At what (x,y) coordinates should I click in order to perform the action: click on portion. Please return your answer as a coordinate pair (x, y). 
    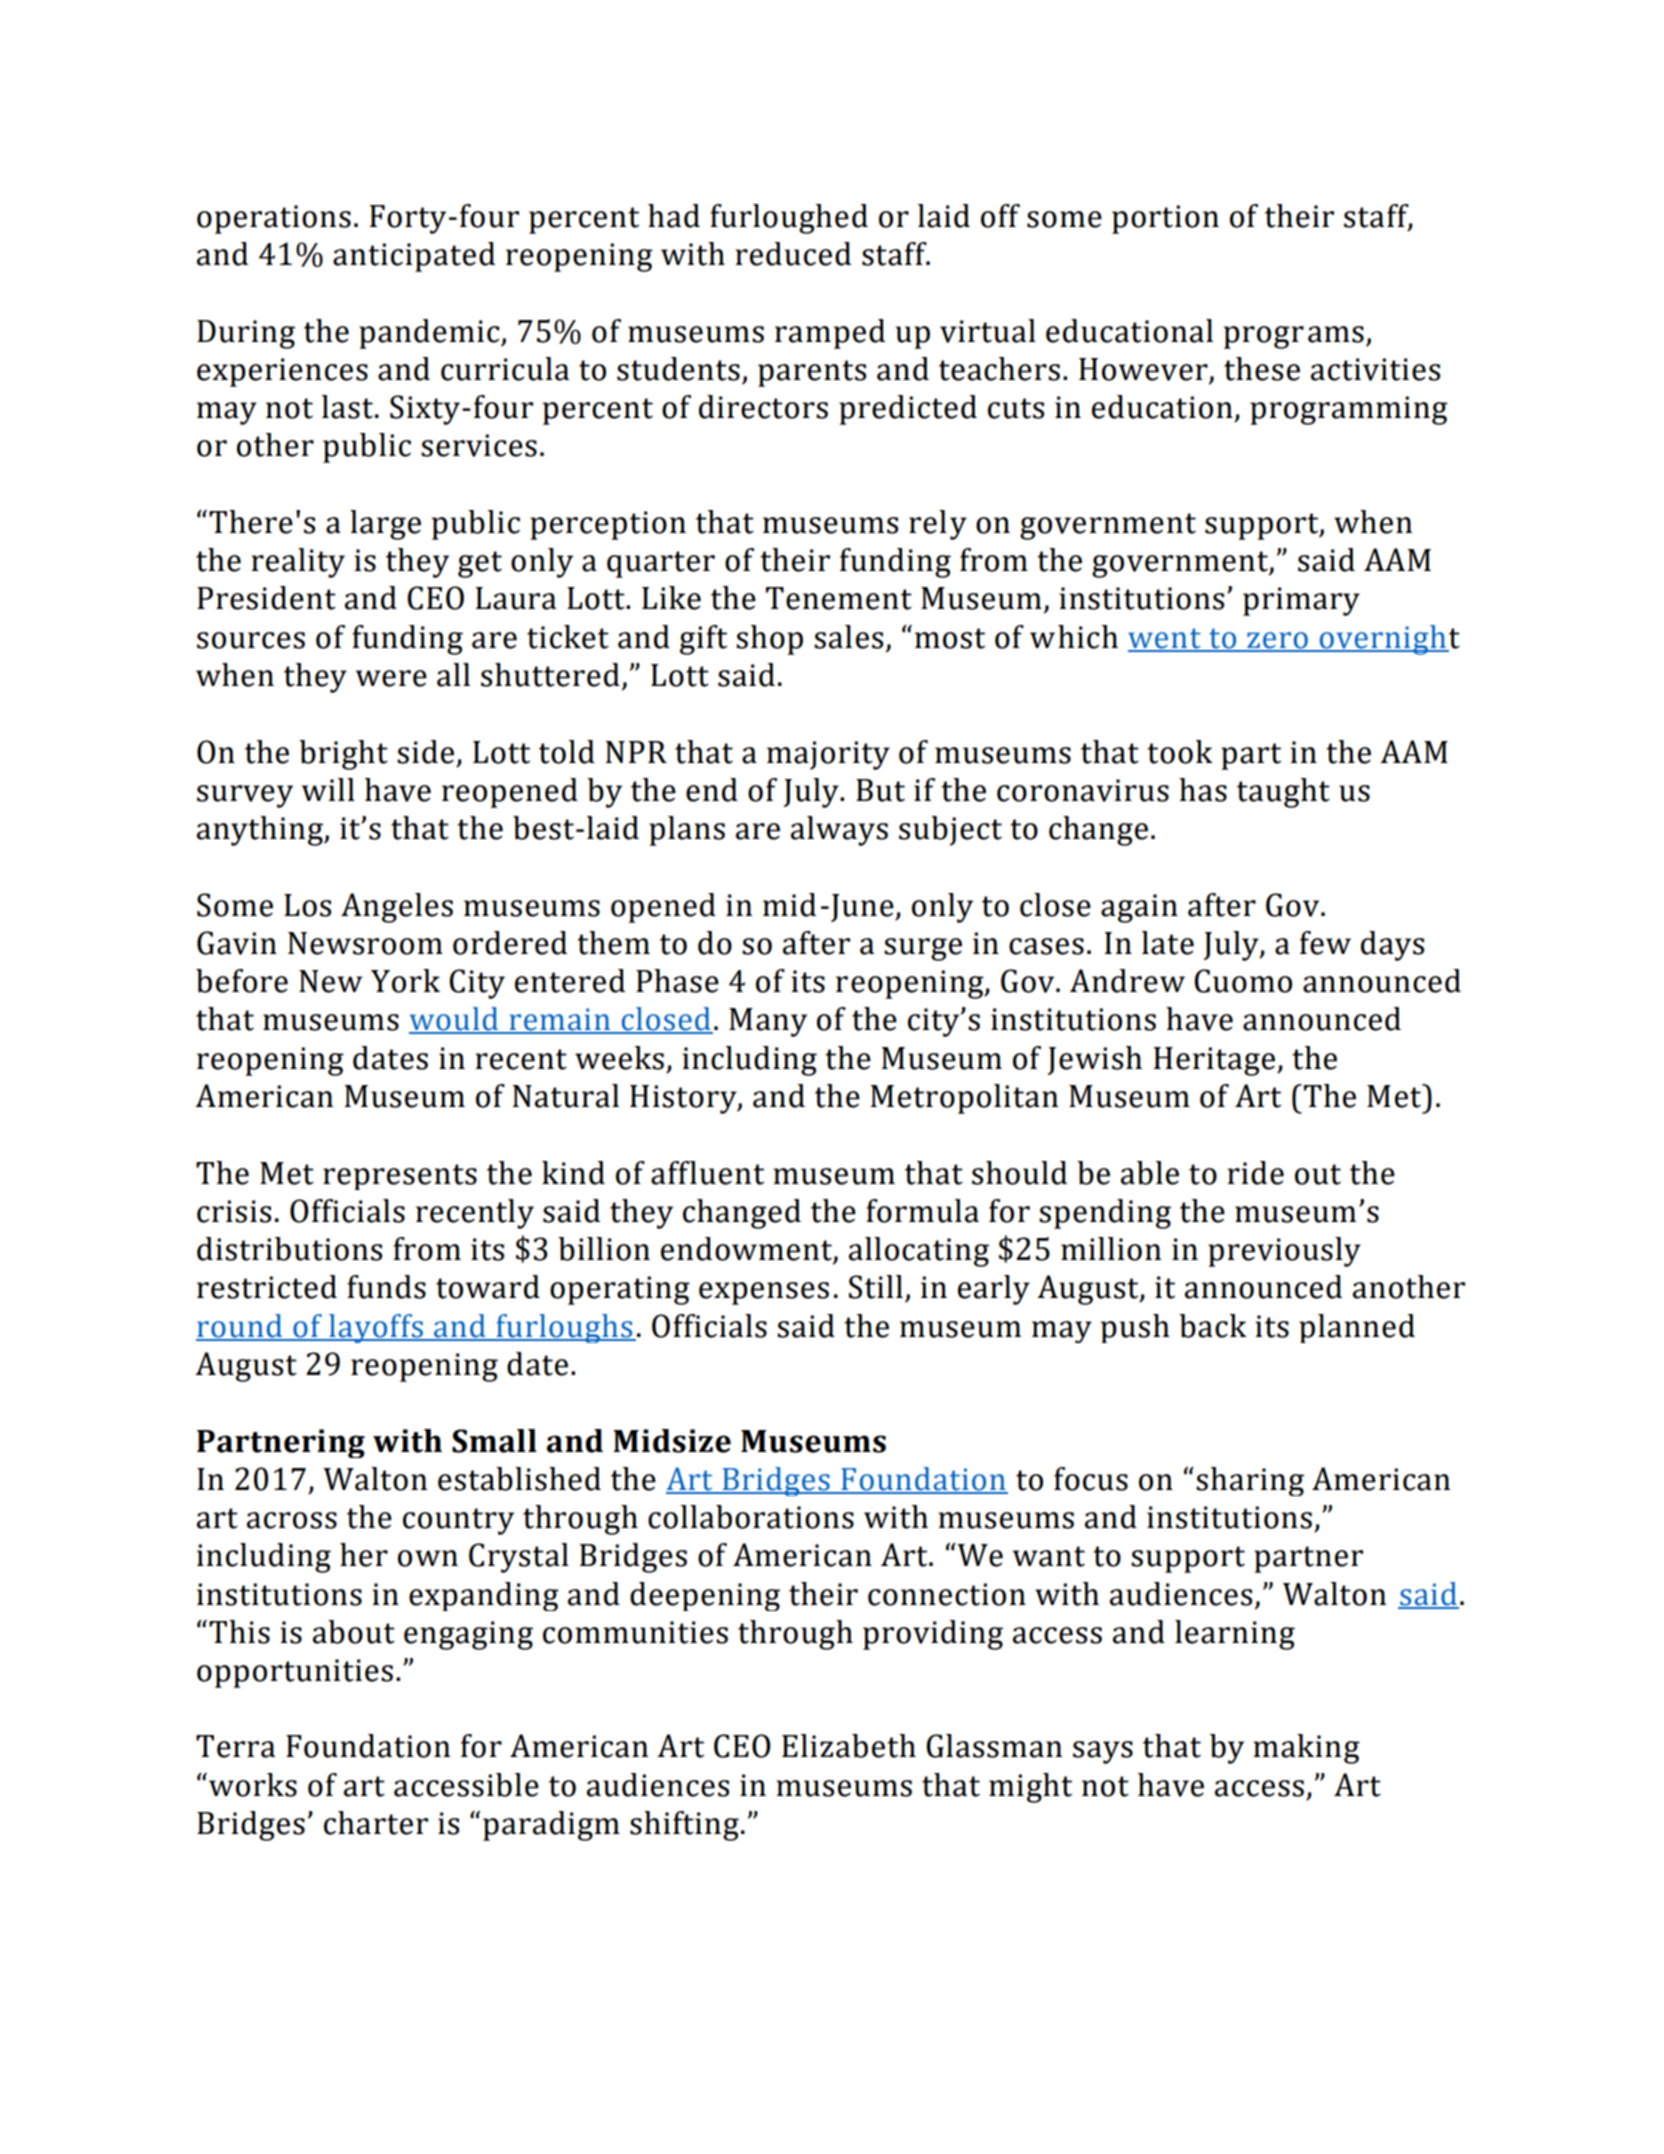
    Looking at the image, I should click on (1165, 219).
